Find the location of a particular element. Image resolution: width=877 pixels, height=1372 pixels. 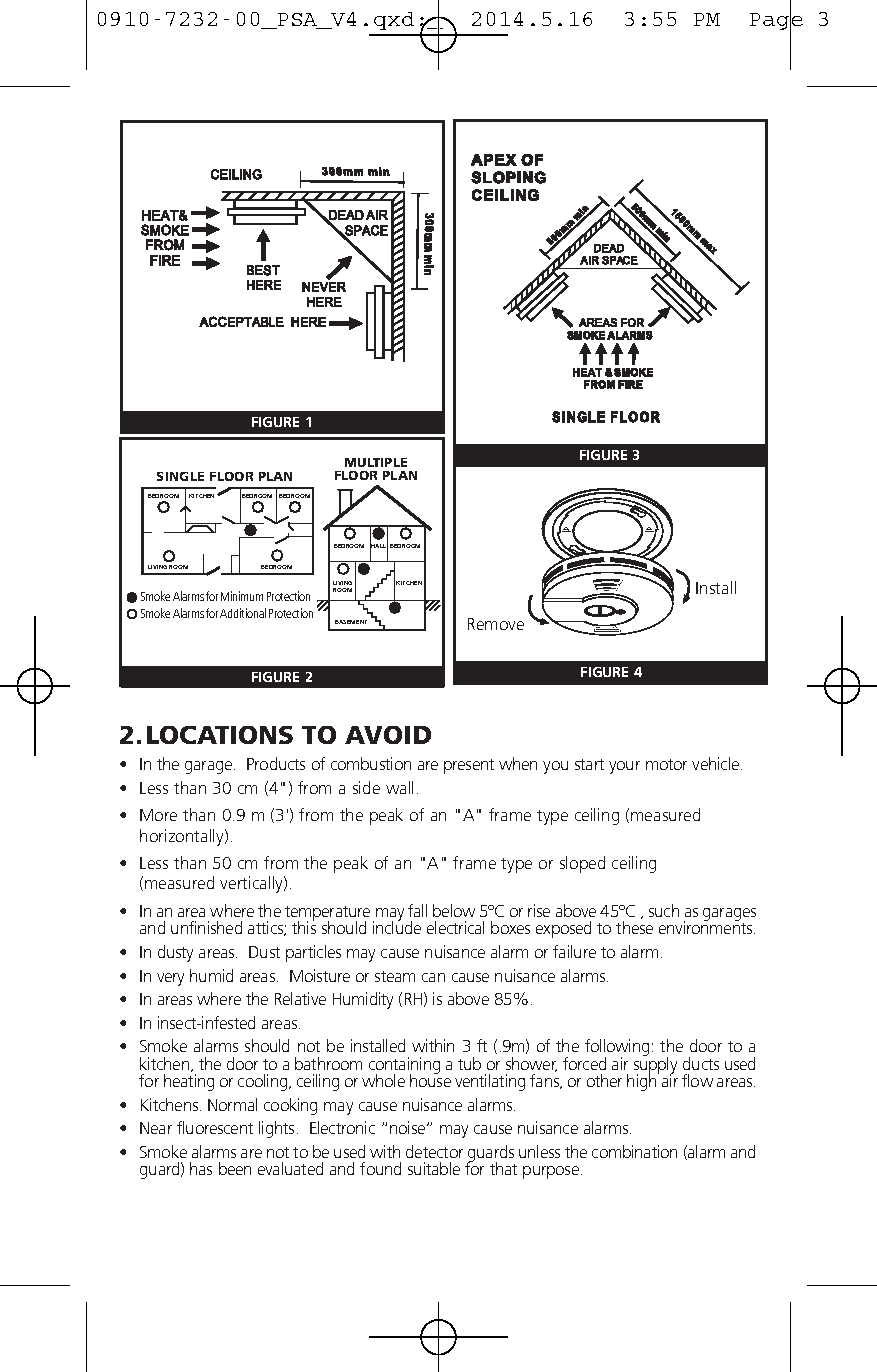

HALL is located at coordinates (379, 546).
